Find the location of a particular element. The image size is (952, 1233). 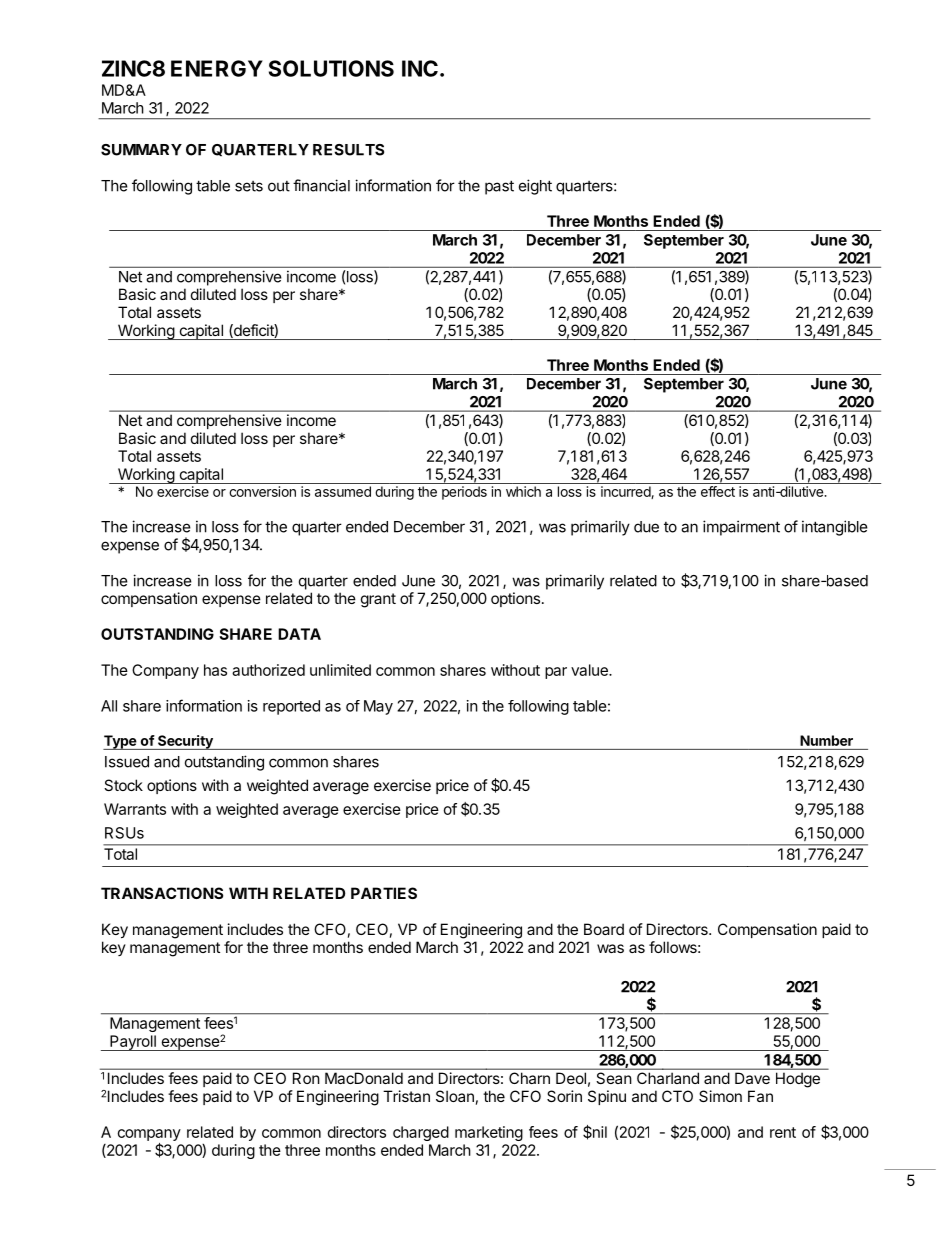

grant is located at coordinates (378, 600).
